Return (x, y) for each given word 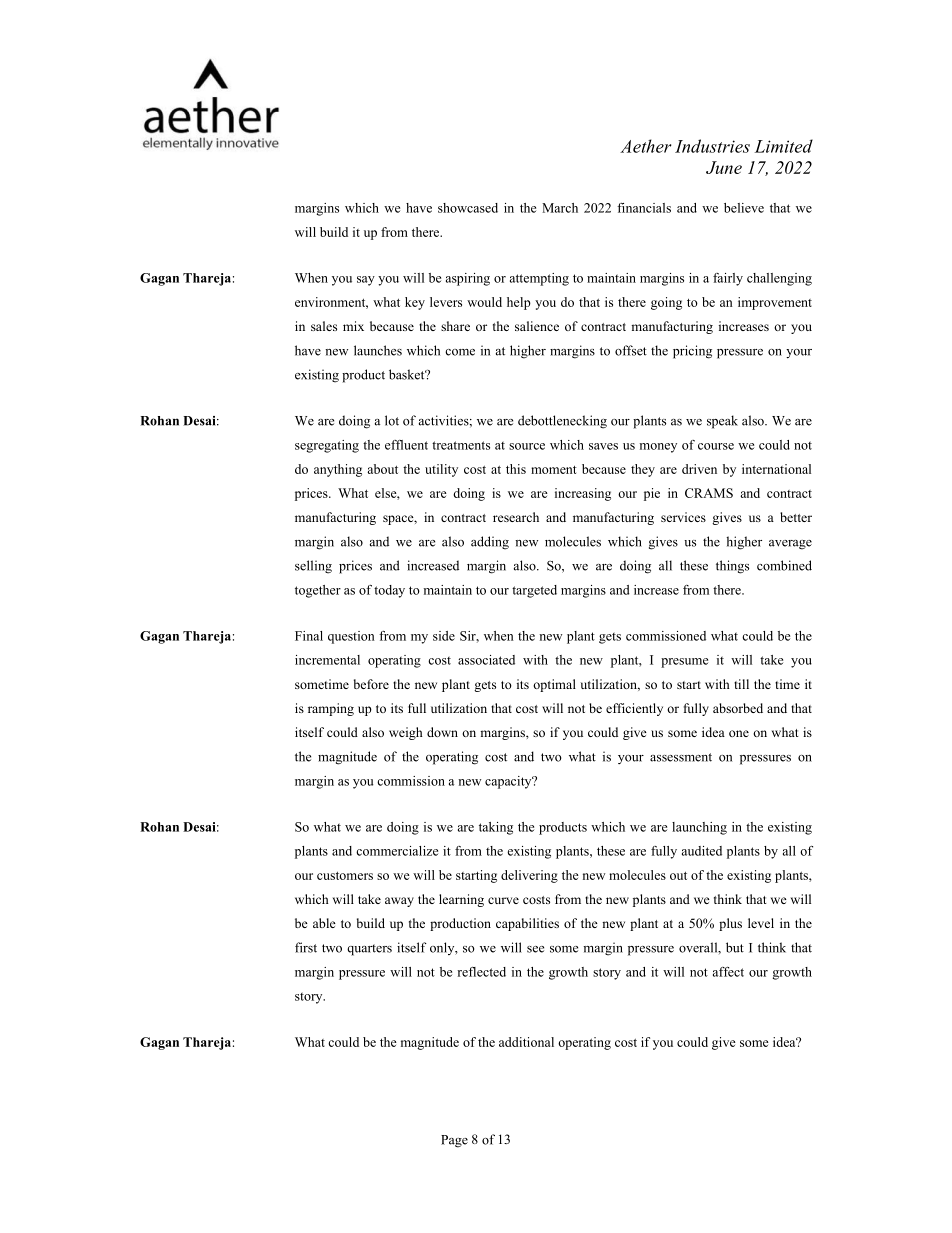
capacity (509, 782)
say (366, 281)
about (382, 469)
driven (699, 469)
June (724, 167)
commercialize (397, 851)
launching (699, 828)
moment (554, 470)
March (560, 208)
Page (454, 1141)
